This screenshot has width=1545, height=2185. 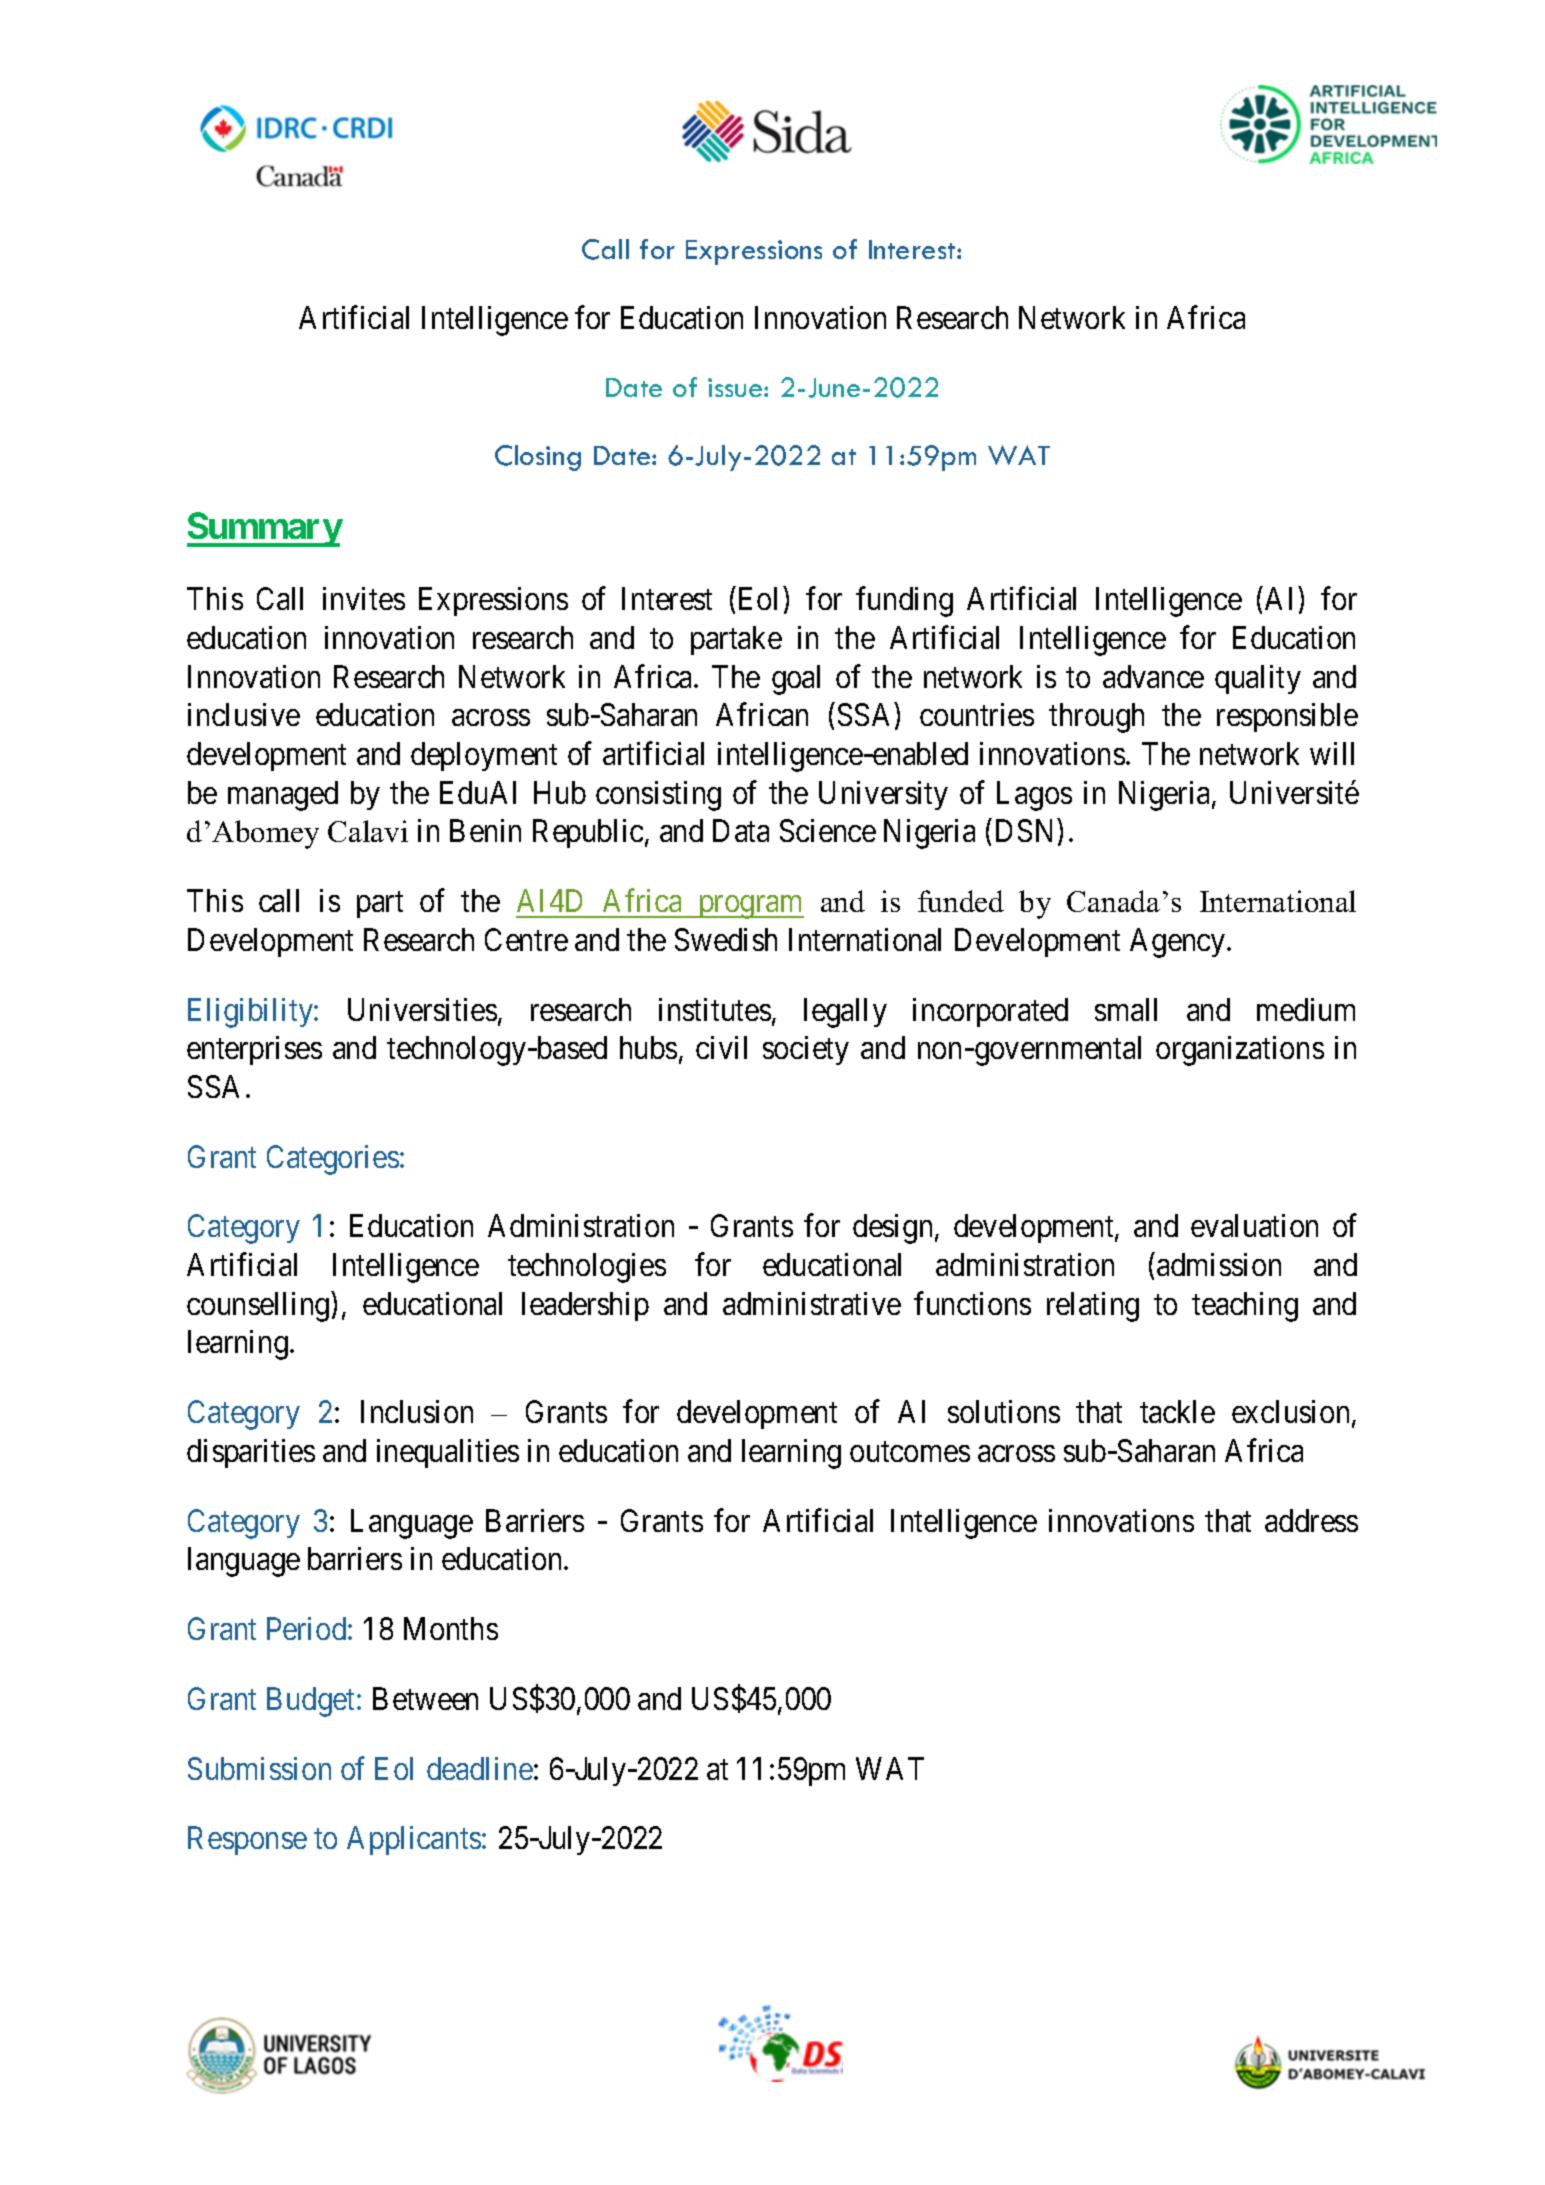 What do you see at coordinates (812, 1303) in the screenshot?
I see `administrative` at bounding box center [812, 1303].
